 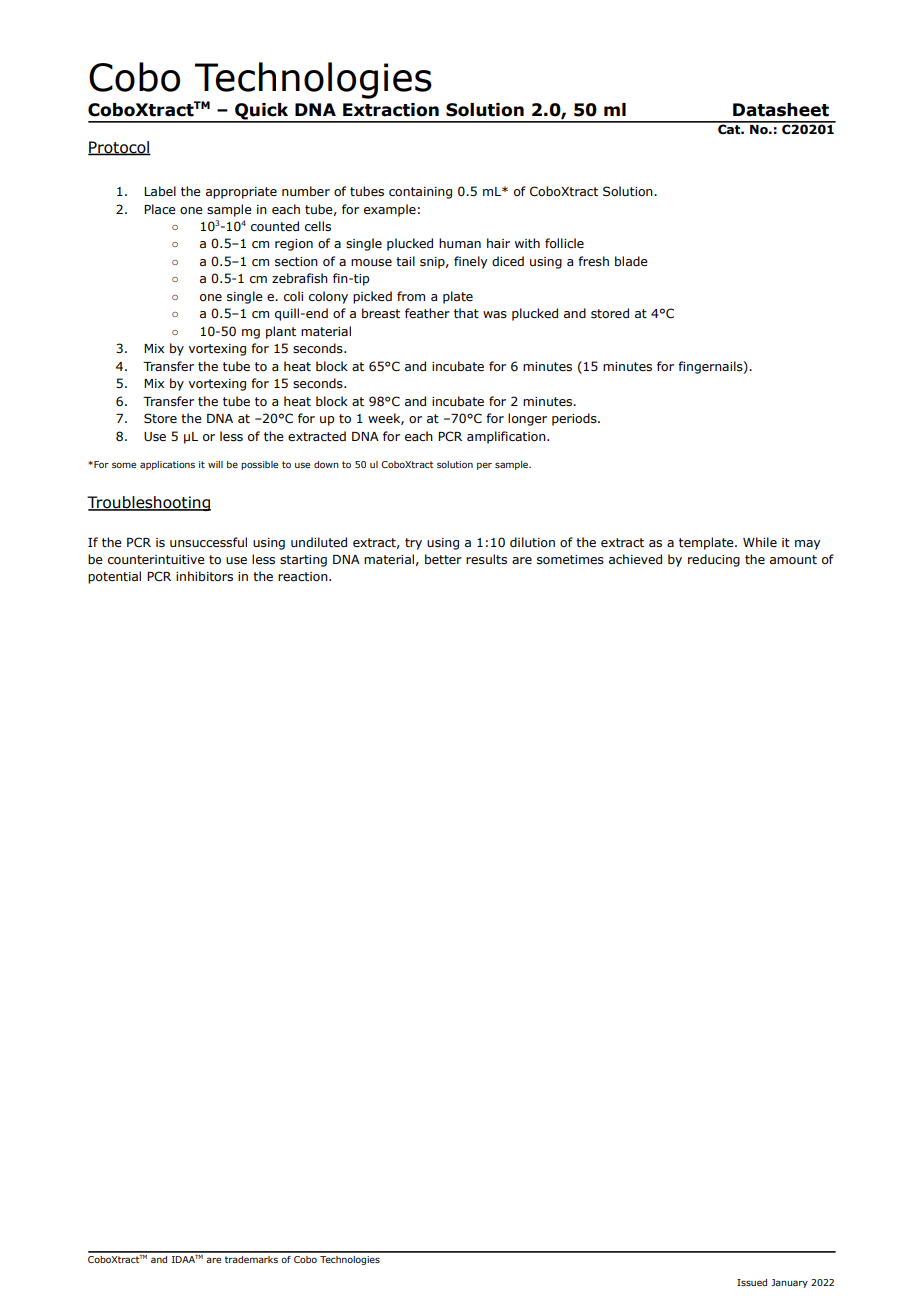 I want to click on containing, so click(x=420, y=193).
